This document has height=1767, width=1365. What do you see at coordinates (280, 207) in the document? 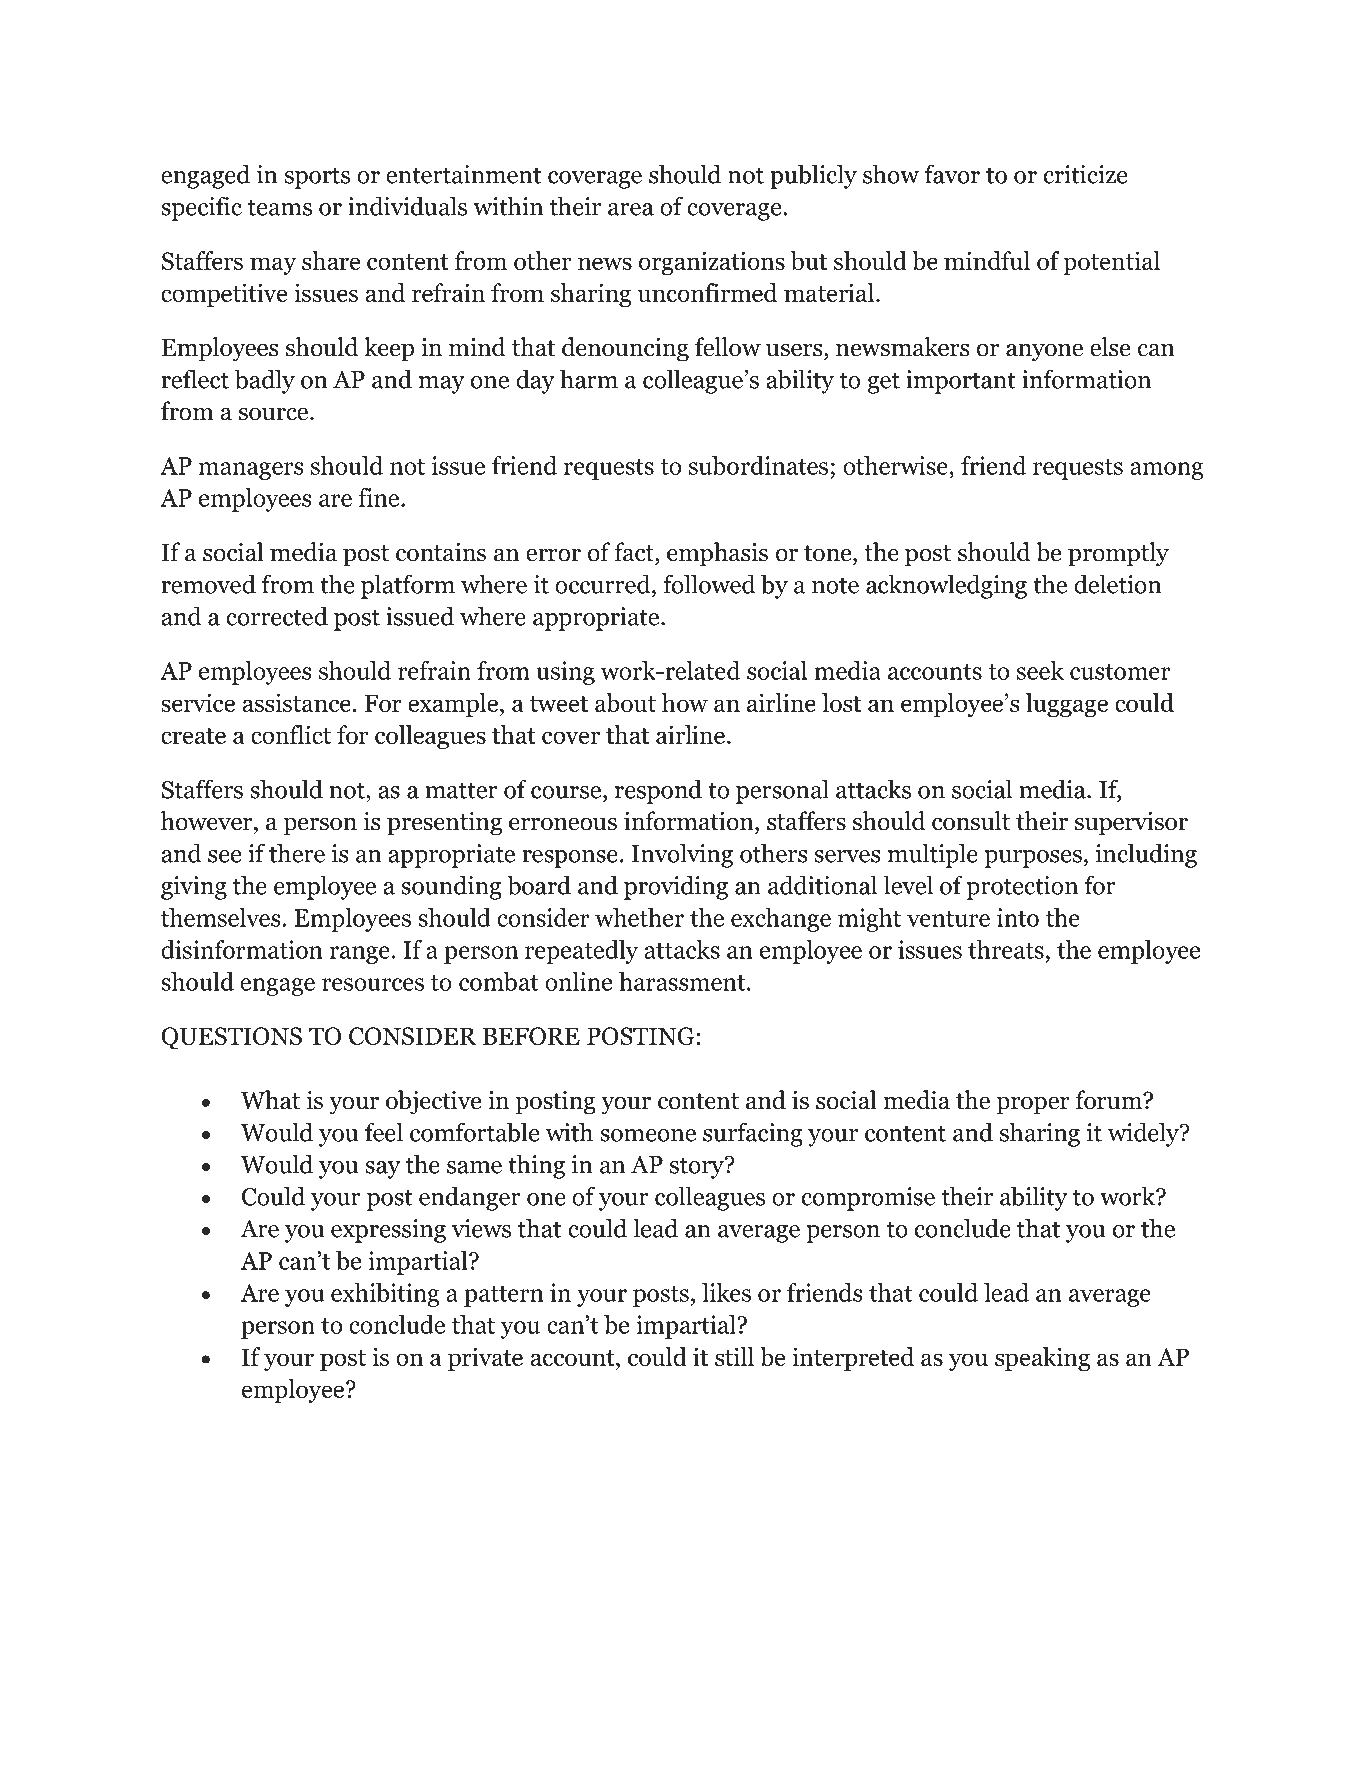
I see `teams` at bounding box center [280, 207].
